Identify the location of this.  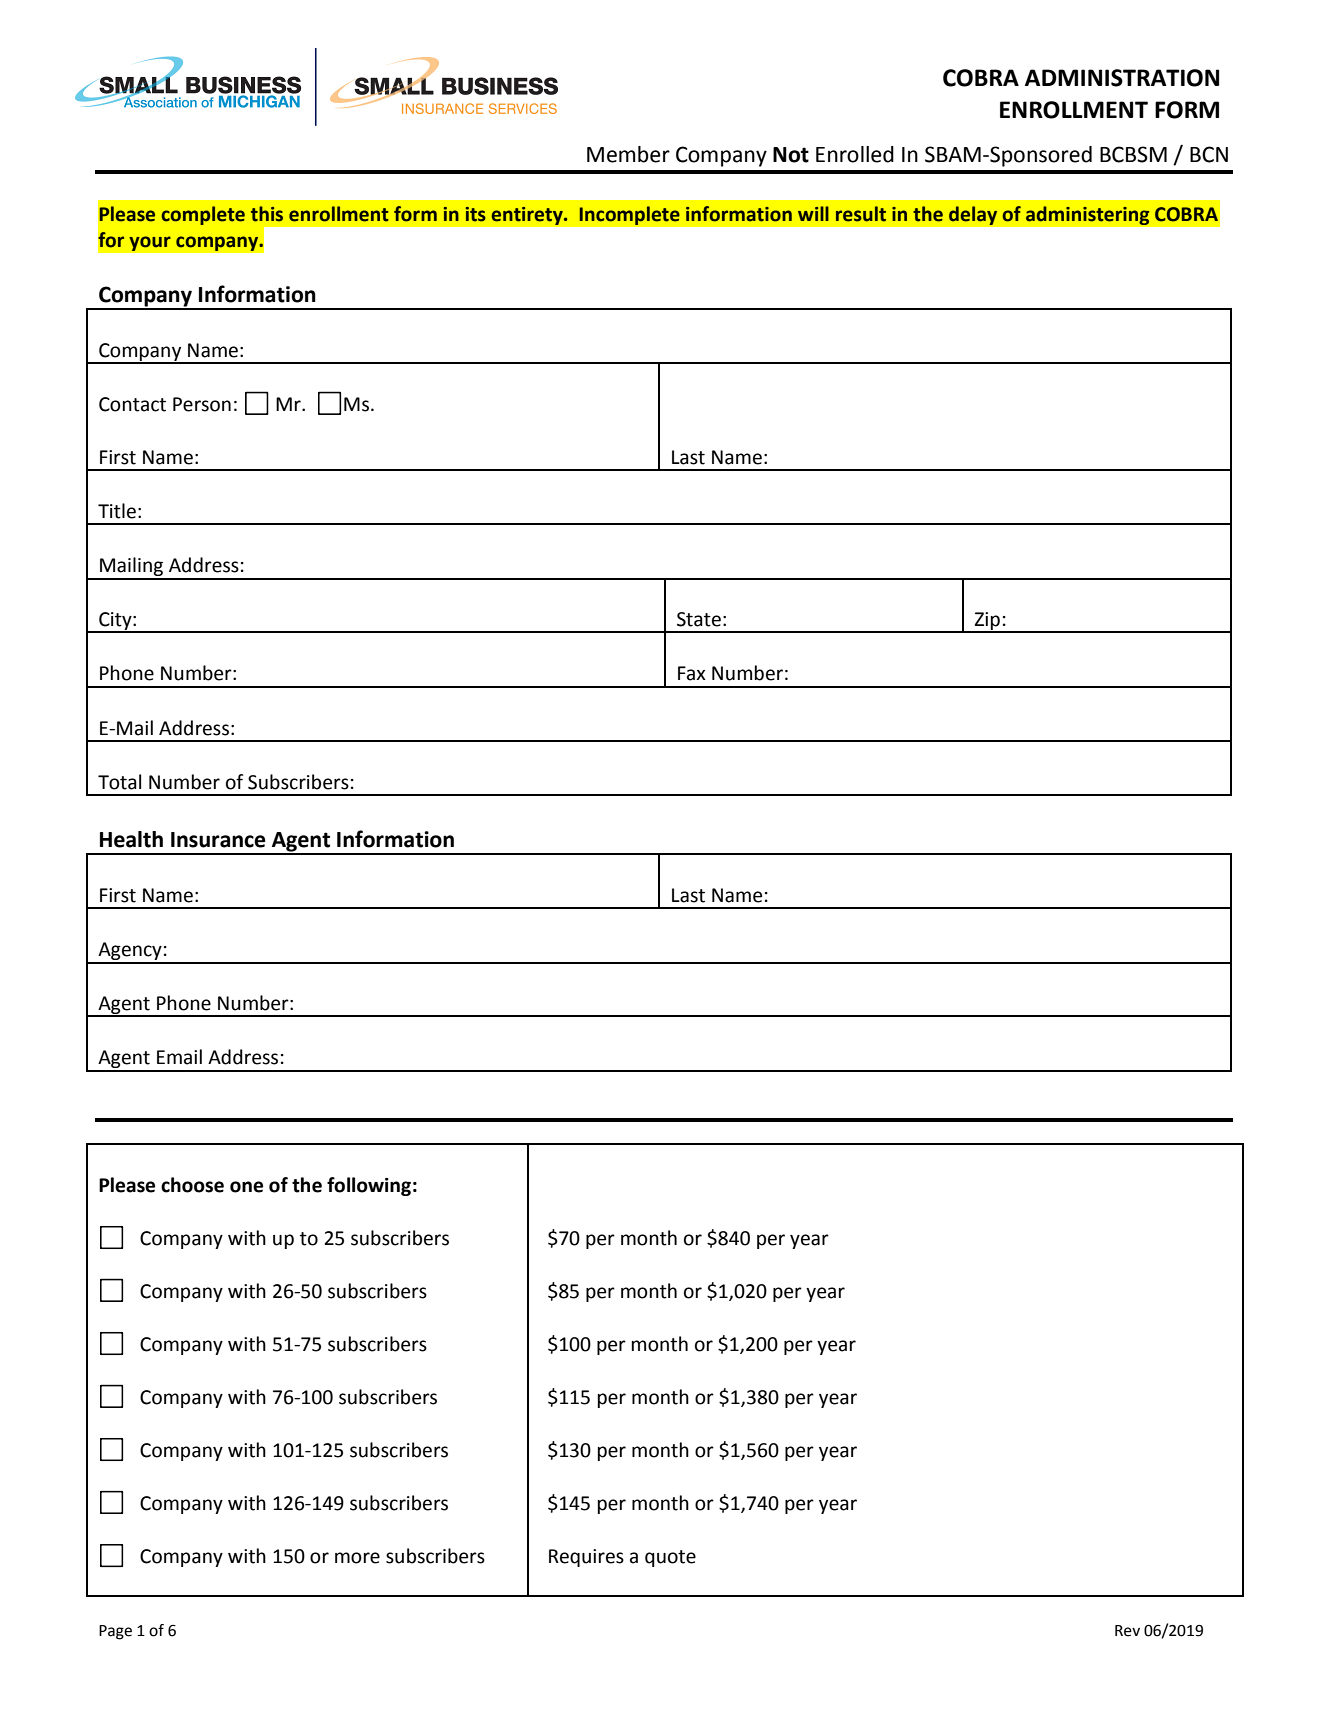
(267, 214).
